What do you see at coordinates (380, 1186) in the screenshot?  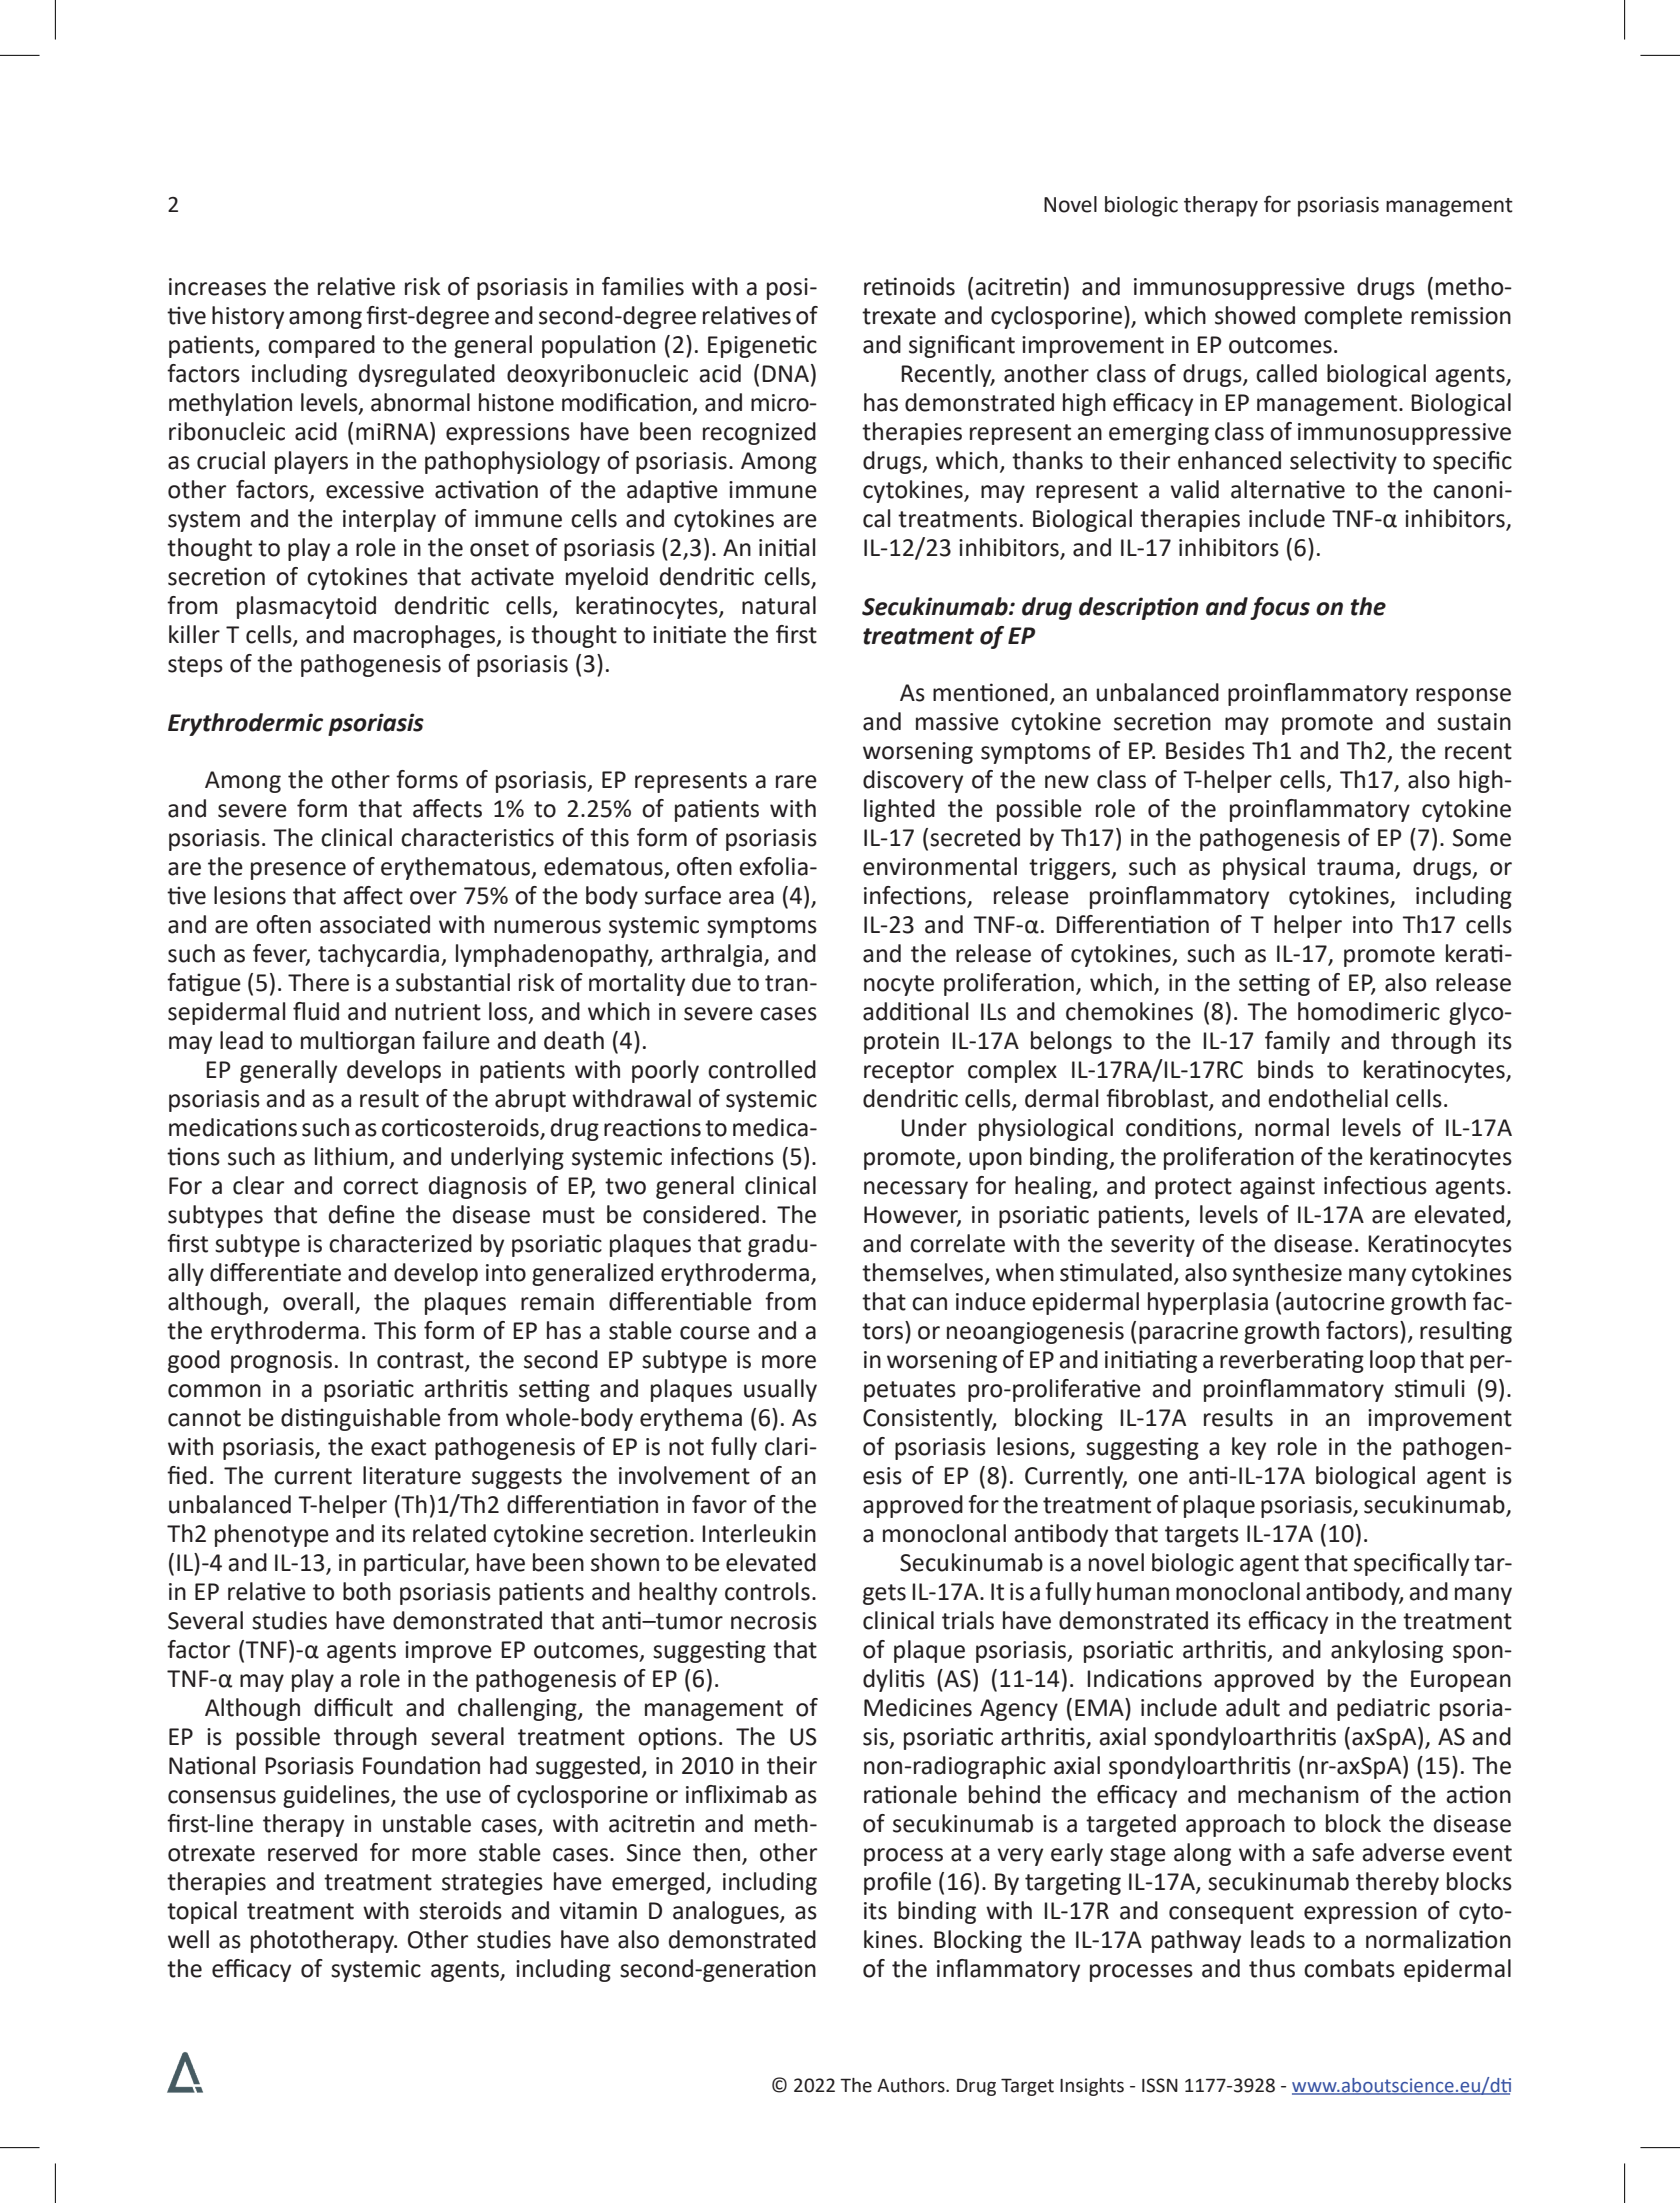 I see `correct` at bounding box center [380, 1186].
